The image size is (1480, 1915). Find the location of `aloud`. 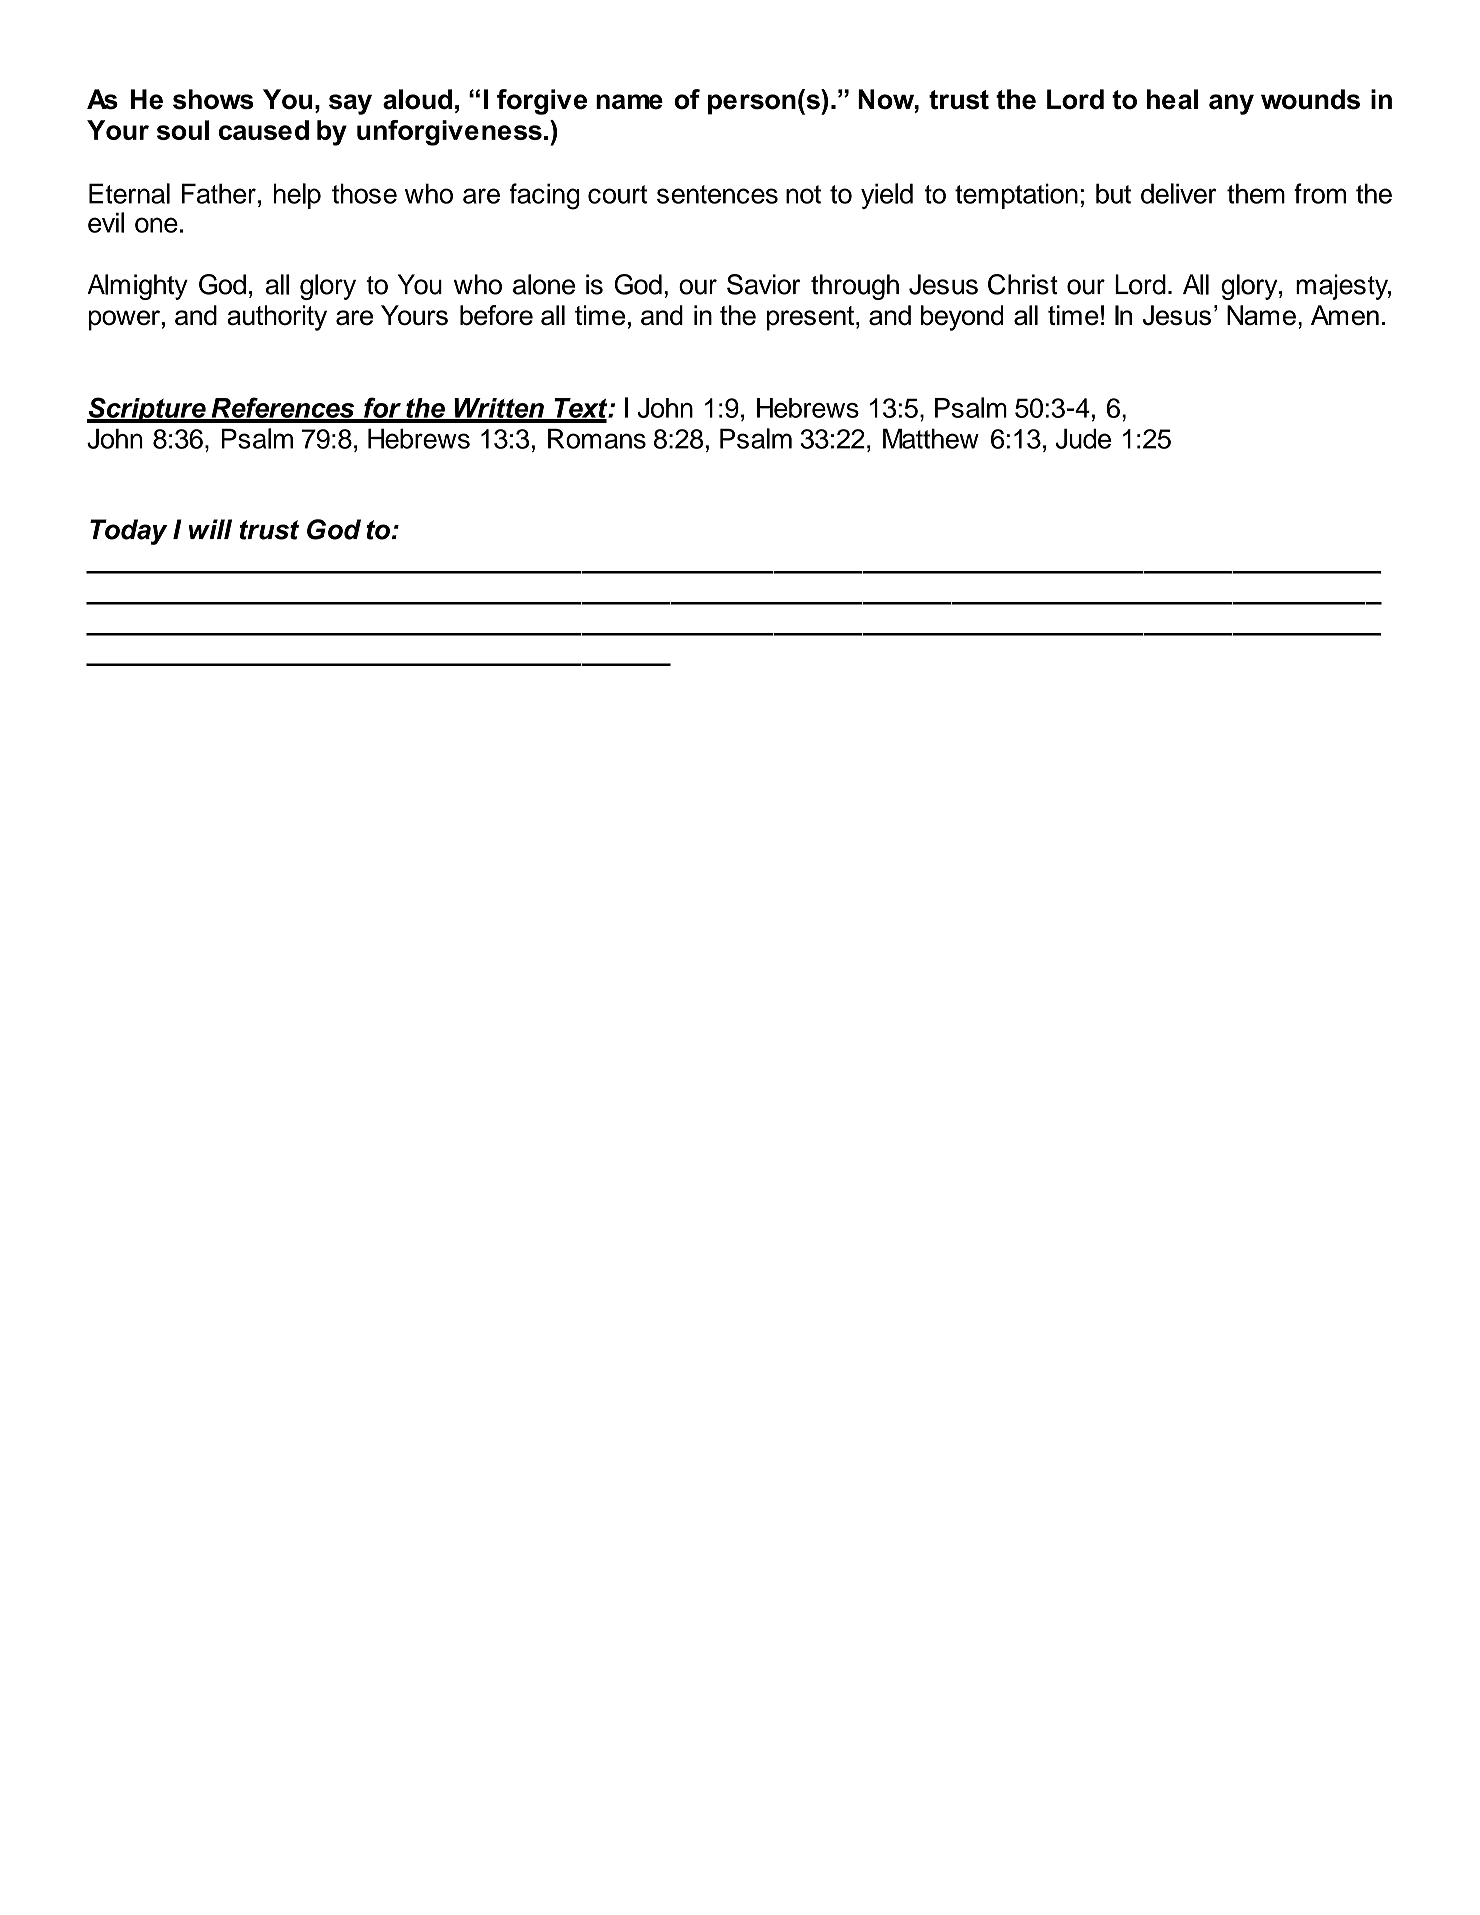

aloud is located at coordinates (417, 99).
